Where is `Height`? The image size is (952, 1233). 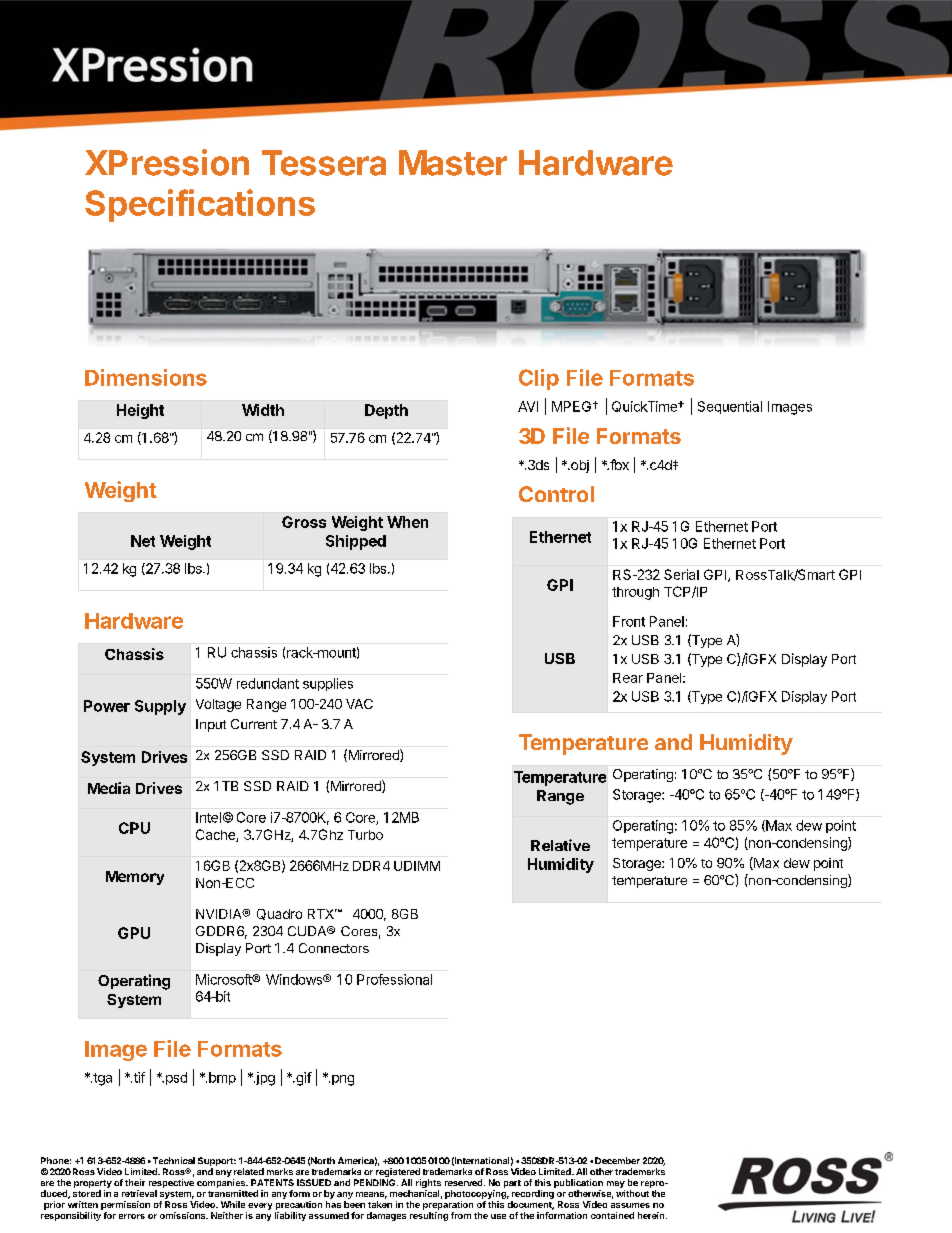 Height is located at coordinates (140, 411).
